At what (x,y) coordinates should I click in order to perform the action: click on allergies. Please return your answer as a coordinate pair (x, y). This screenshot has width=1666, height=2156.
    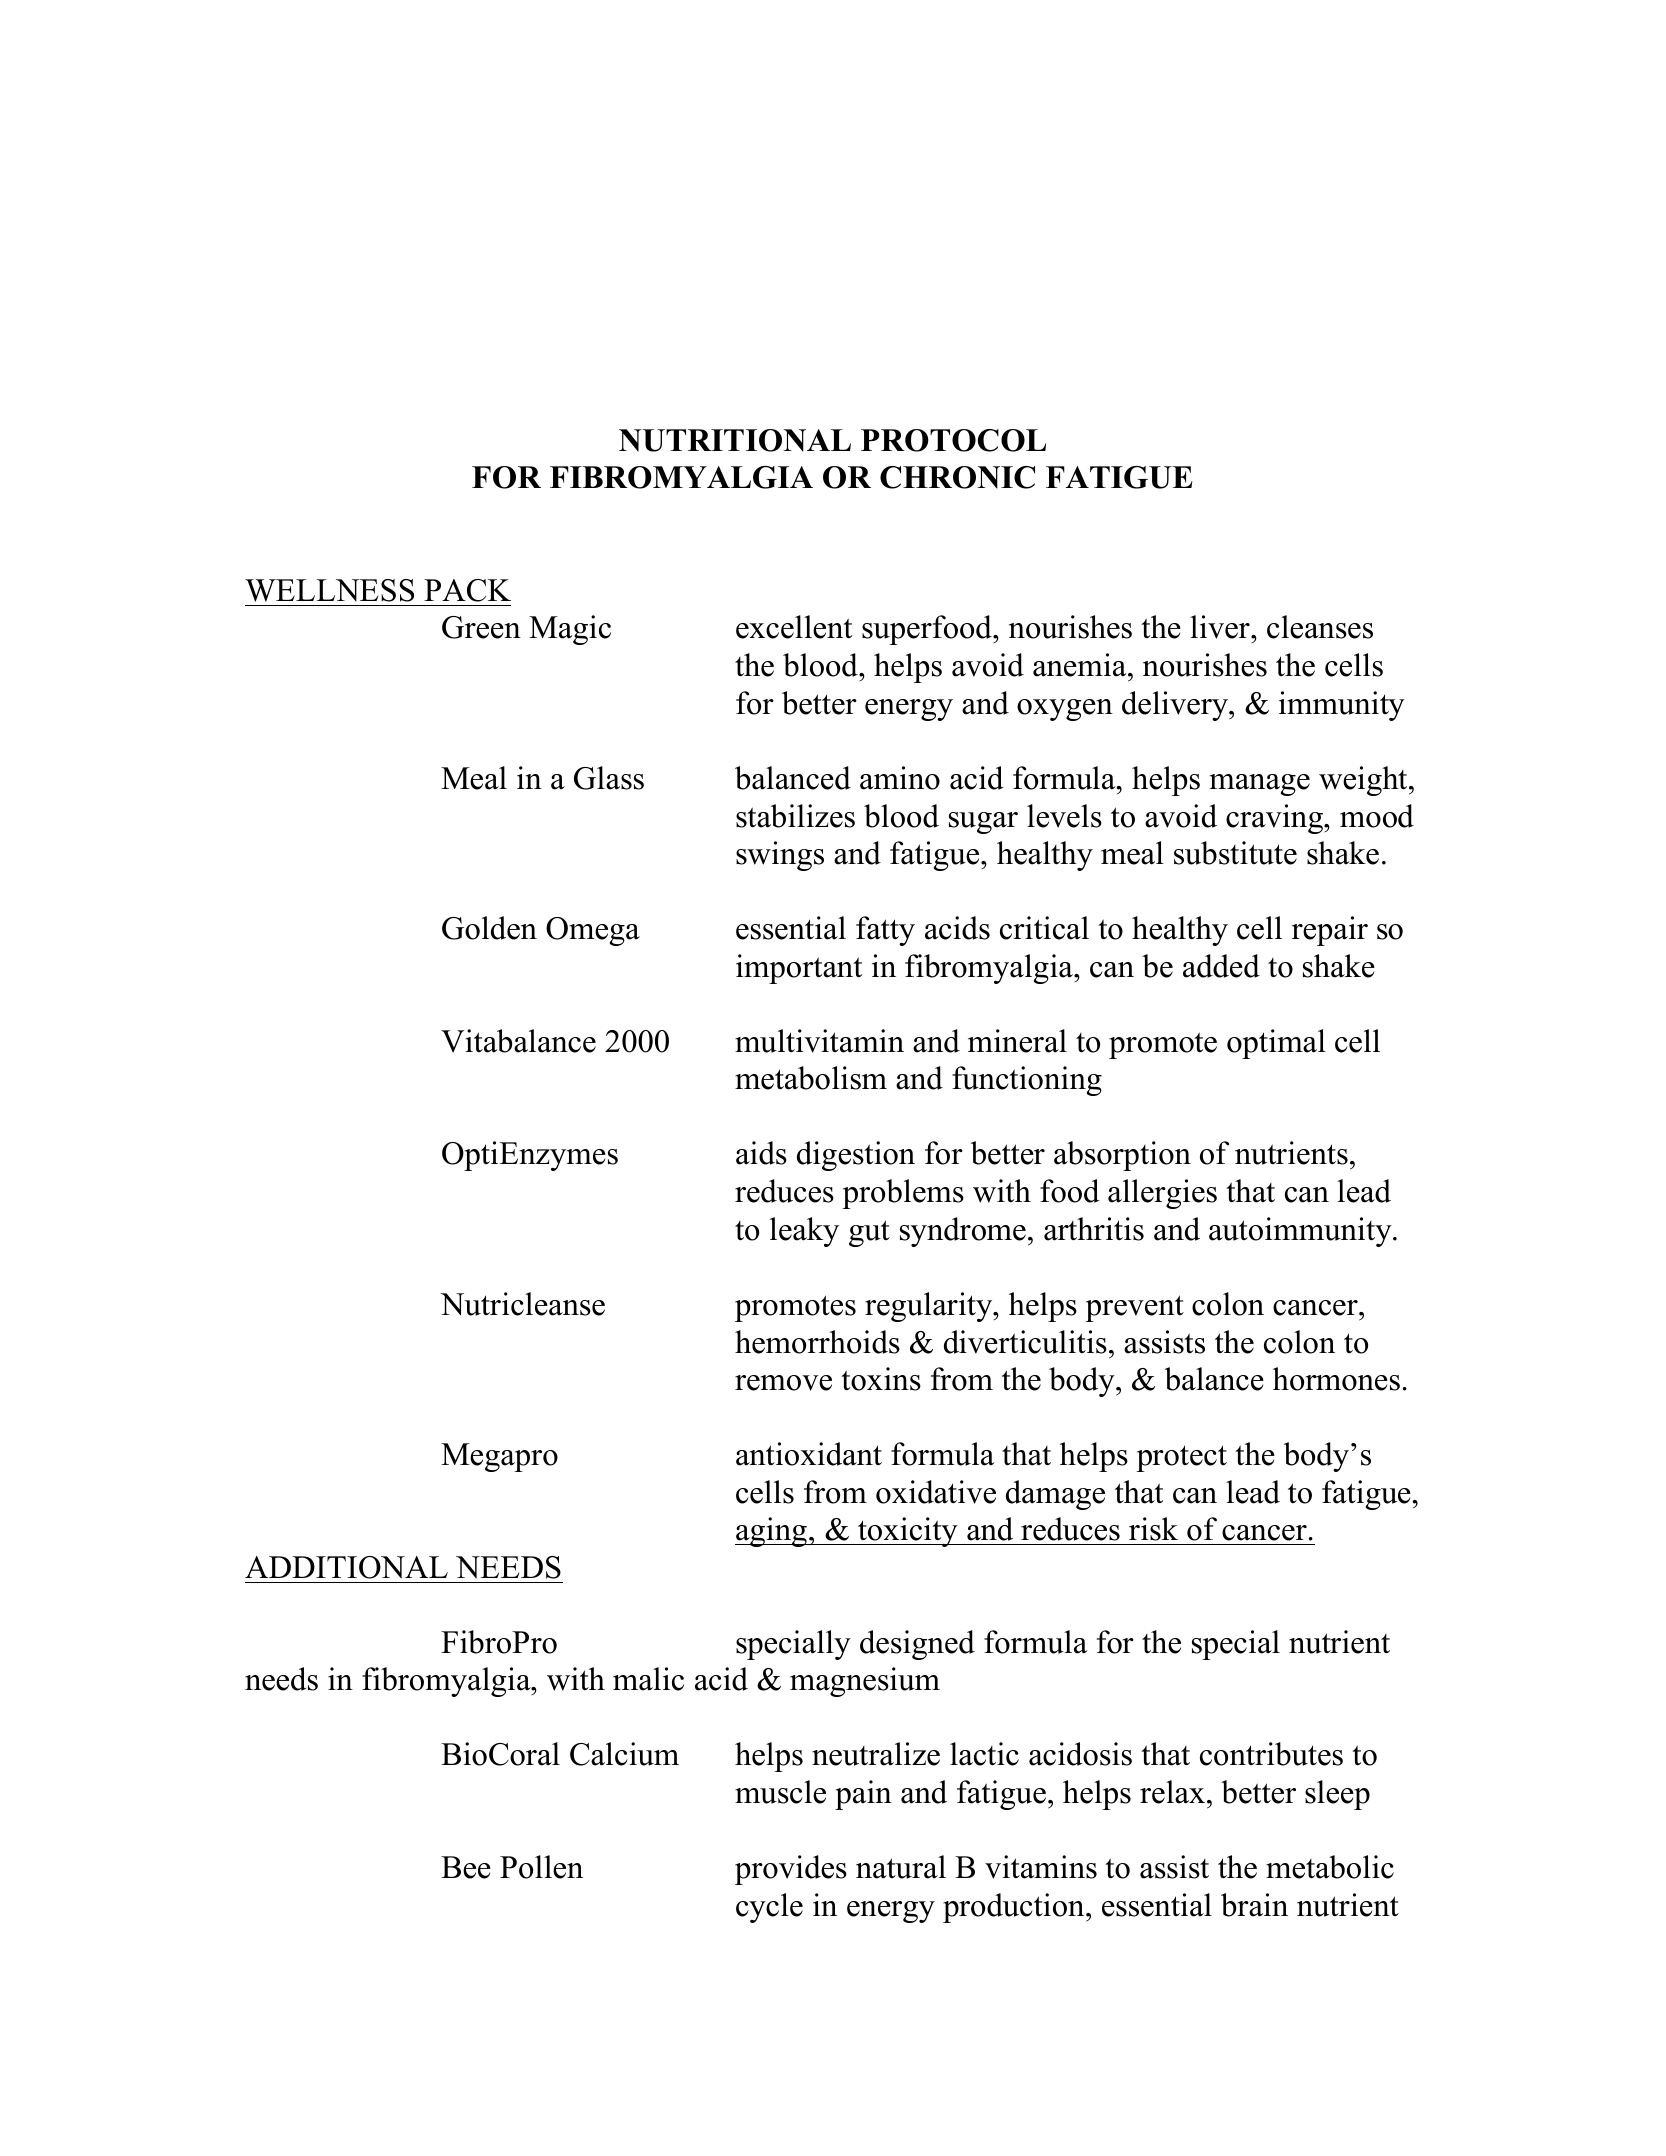
    Looking at the image, I should click on (1162, 1194).
